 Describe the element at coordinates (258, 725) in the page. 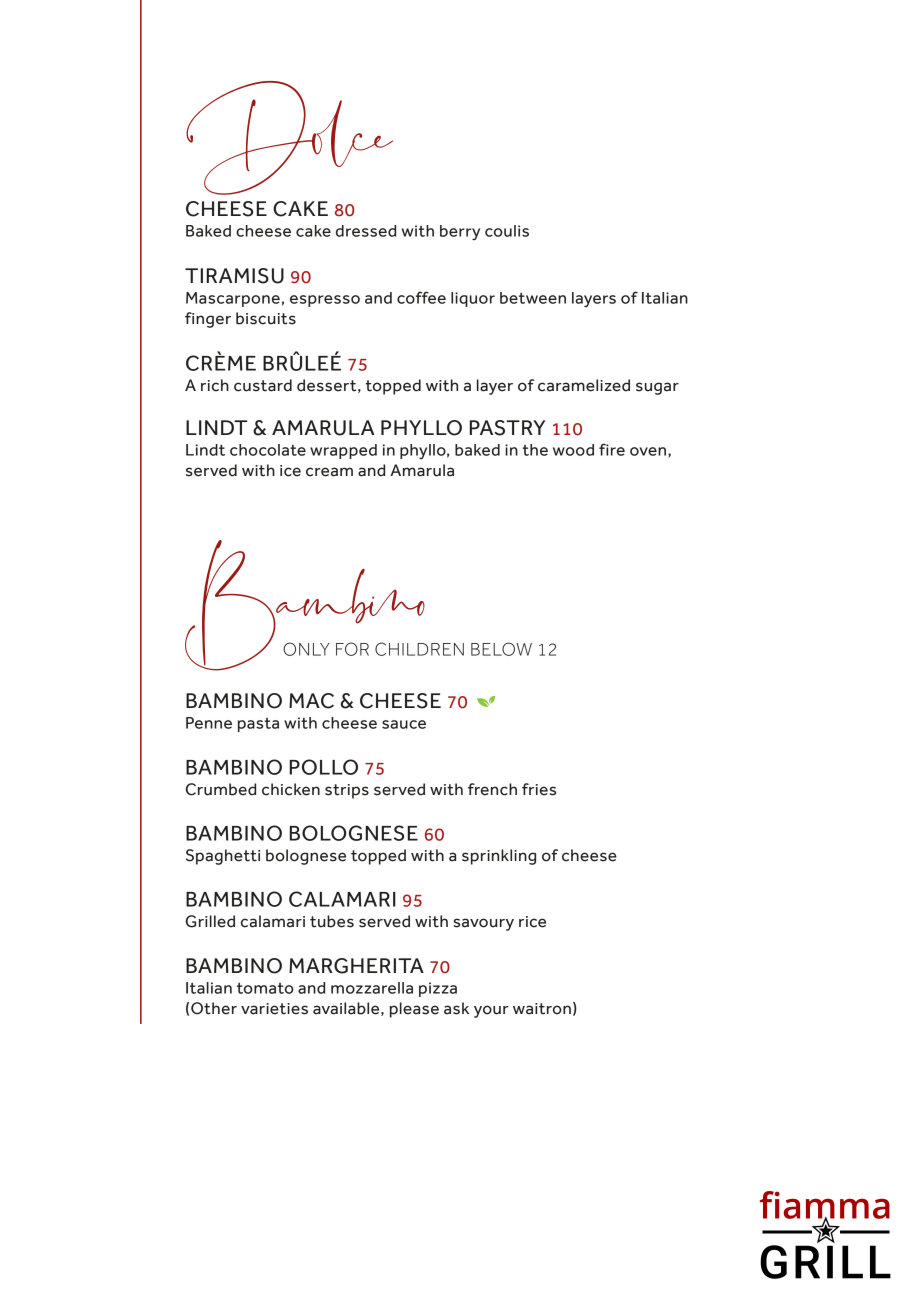

I see `pasta` at that location.
